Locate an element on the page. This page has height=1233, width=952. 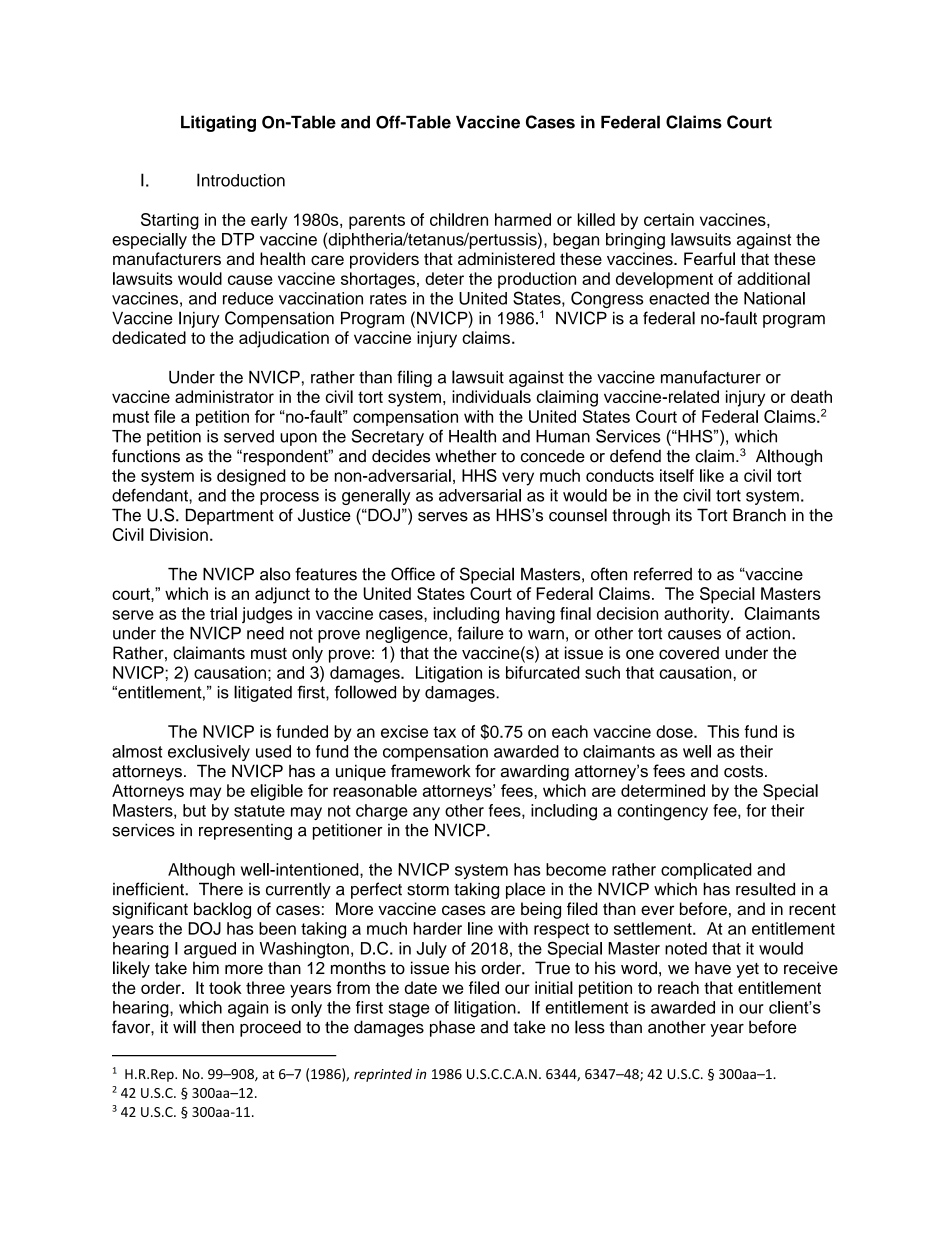
This is located at coordinates (723, 731).
